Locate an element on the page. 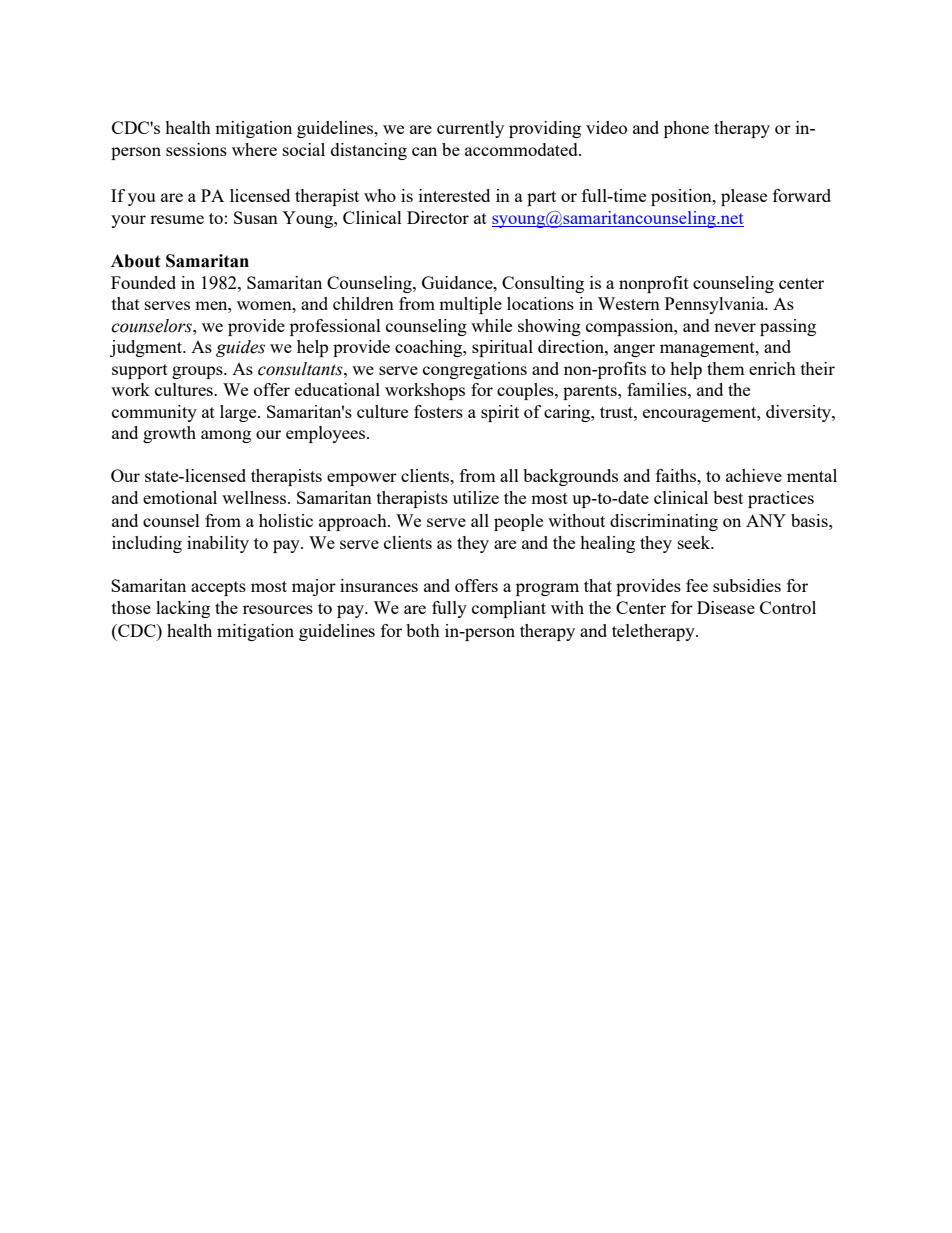 Image resolution: width=952 pixels, height=1233 pixels. phone is located at coordinates (686, 129).
